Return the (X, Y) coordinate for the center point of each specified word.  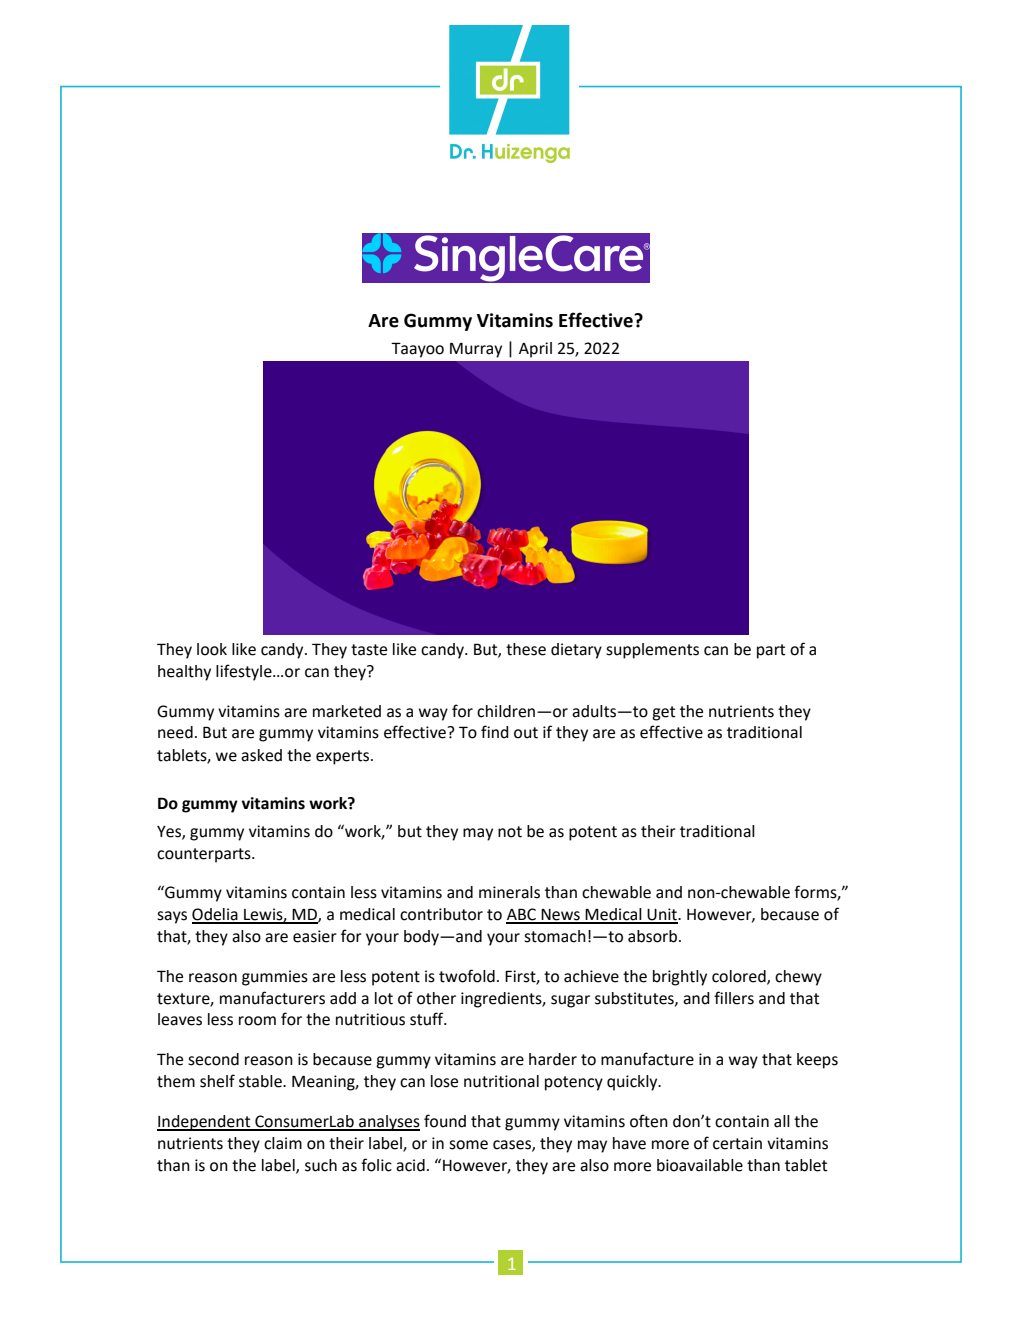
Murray (476, 350)
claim (283, 1143)
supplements (652, 651)
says (172, 917)
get (663, 713)
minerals (509, 892)
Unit (662, 915)
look (212, 649)
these (526, 649)
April (535, 350)
